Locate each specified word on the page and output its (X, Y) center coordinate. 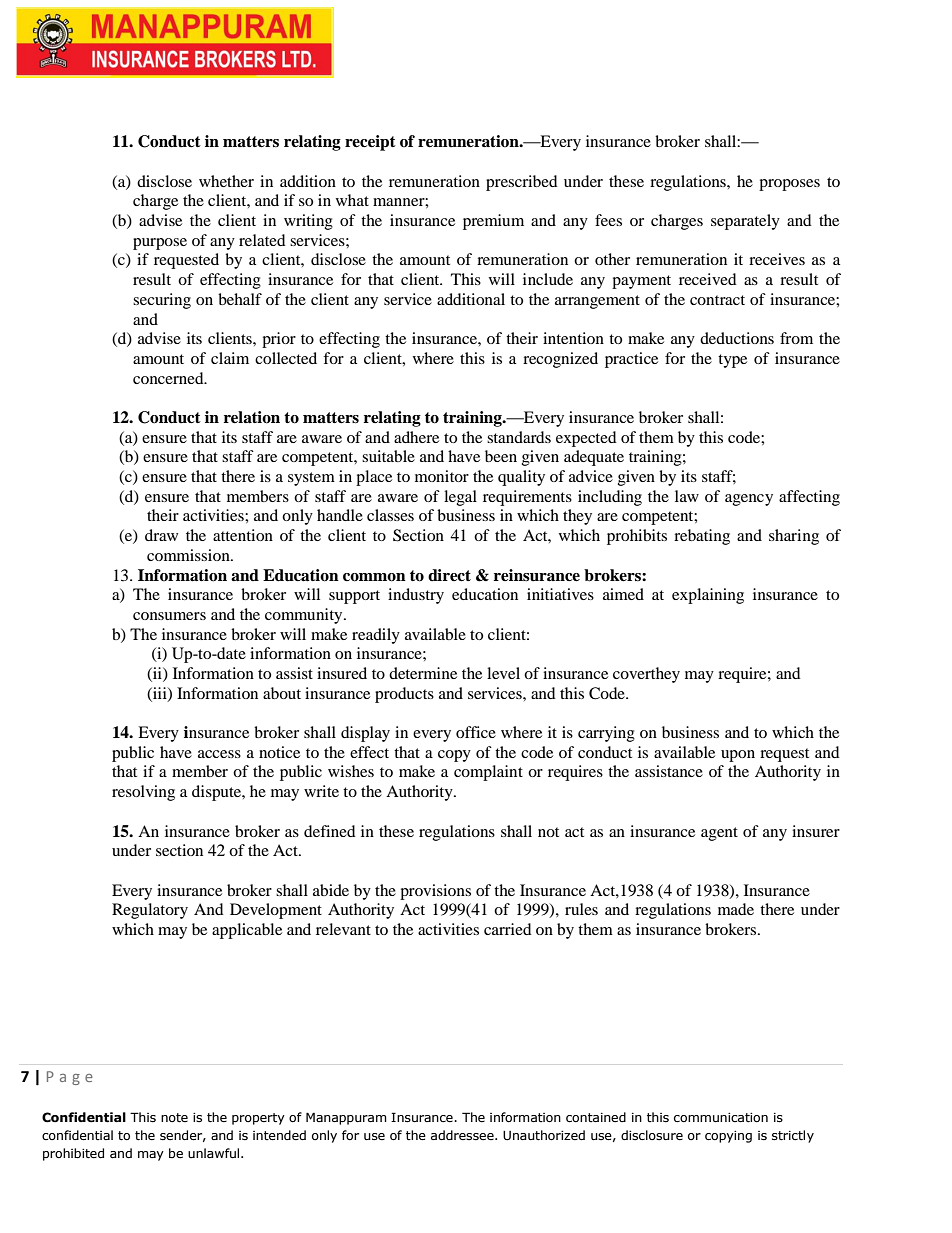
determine (423, 673)
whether (226, 181)
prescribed (522, 183)
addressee (463, 1135)
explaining (708, 596)
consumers (169, 616)
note (174, 1118)
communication (721, 1118)
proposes (789, 185)
